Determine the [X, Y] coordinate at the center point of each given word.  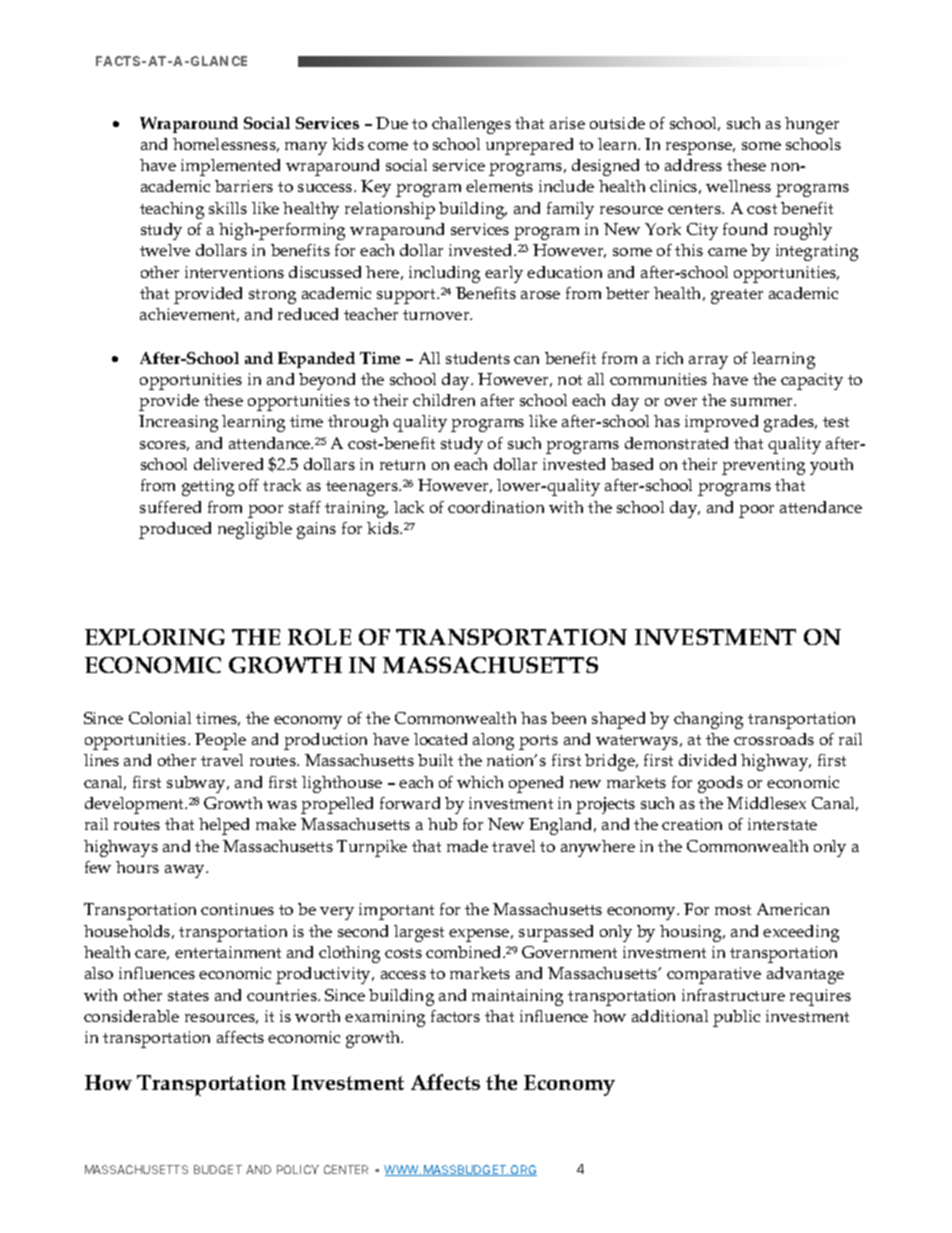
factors [455, 1016]
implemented [230, 167]
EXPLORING [155, 637]
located [440, 739]
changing [708, 720]
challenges [471, 125]
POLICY [298, 1169]
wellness [738, 186]
